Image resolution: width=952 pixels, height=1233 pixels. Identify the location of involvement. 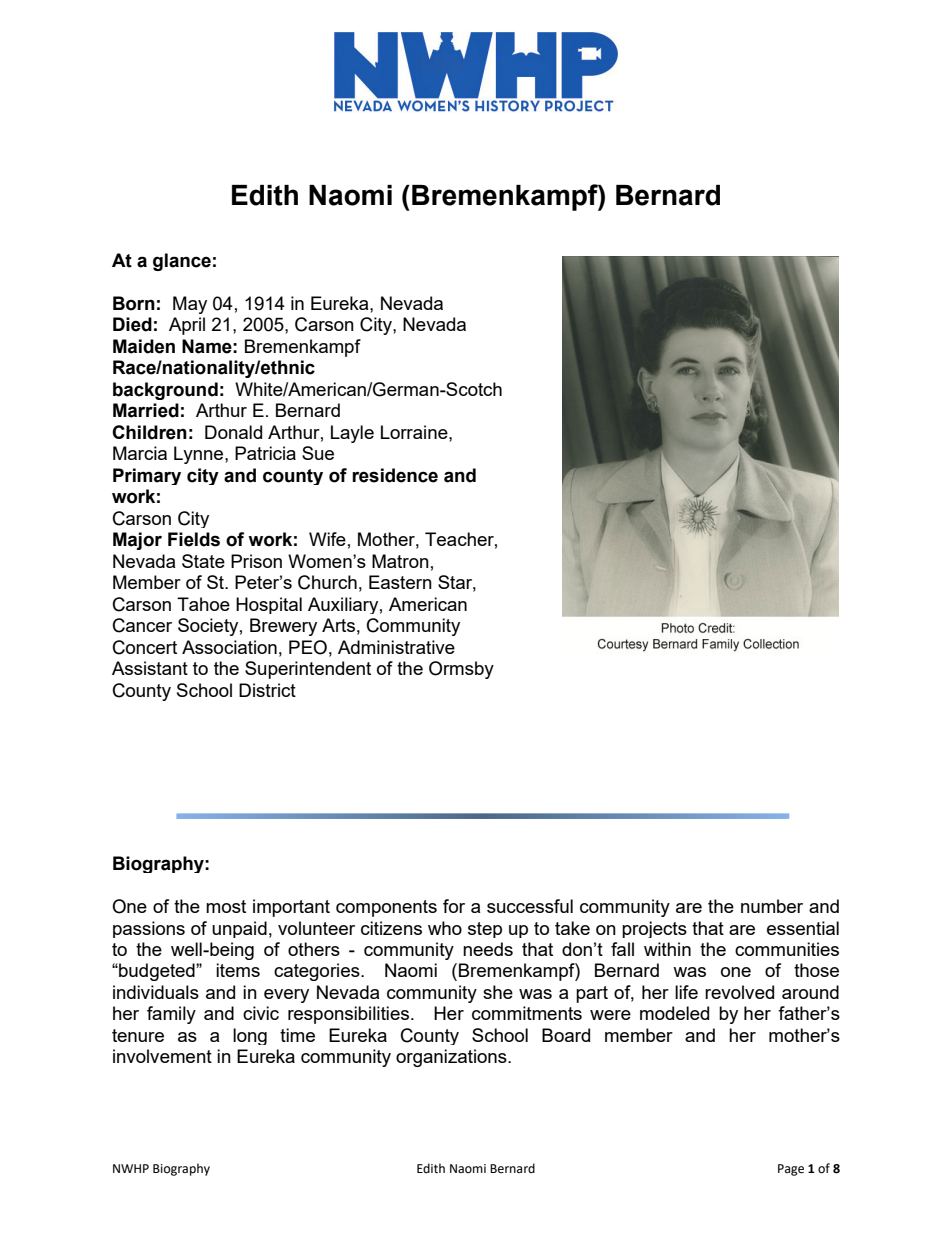
(162, 1056).
